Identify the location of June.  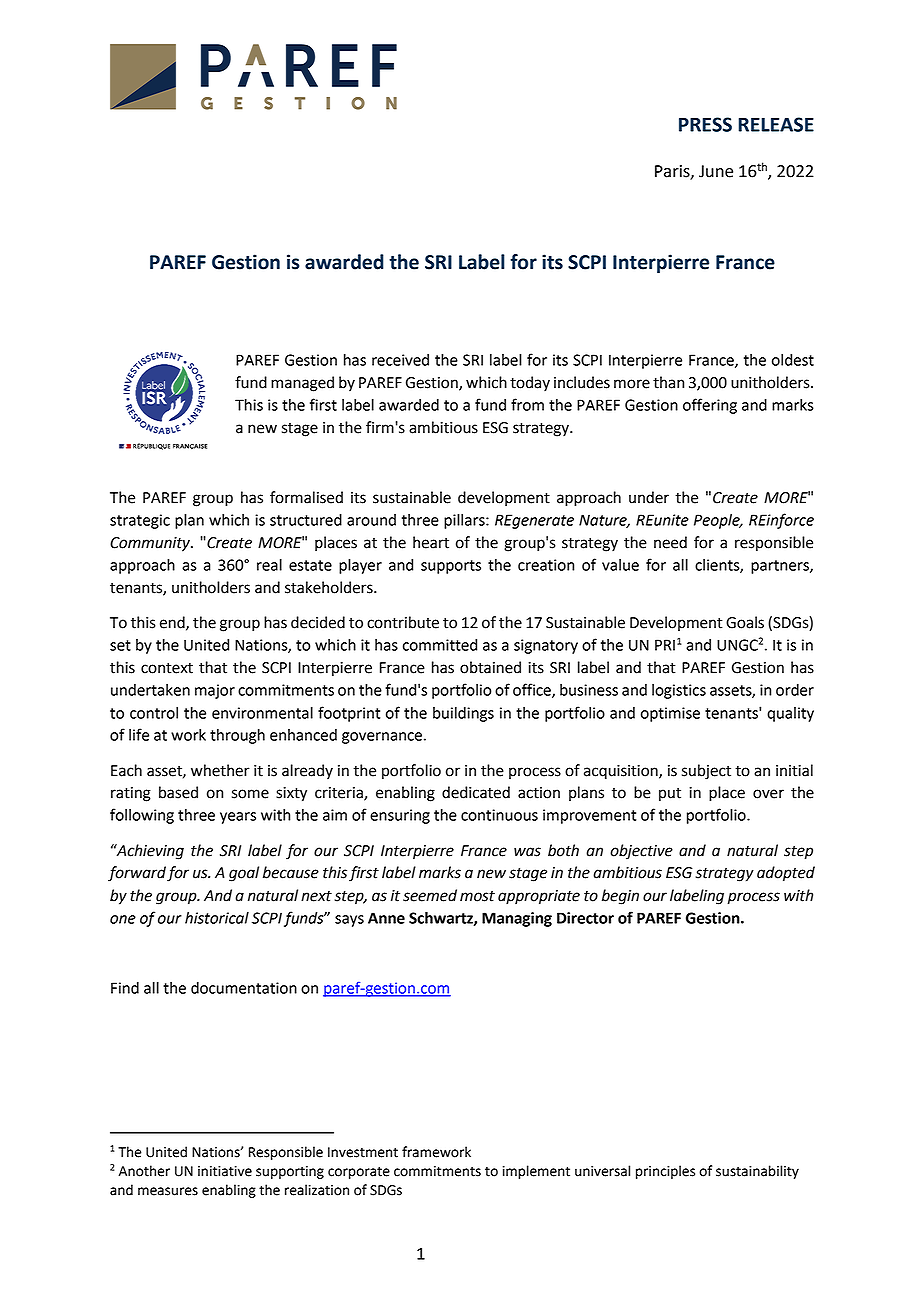
(716, 171).
